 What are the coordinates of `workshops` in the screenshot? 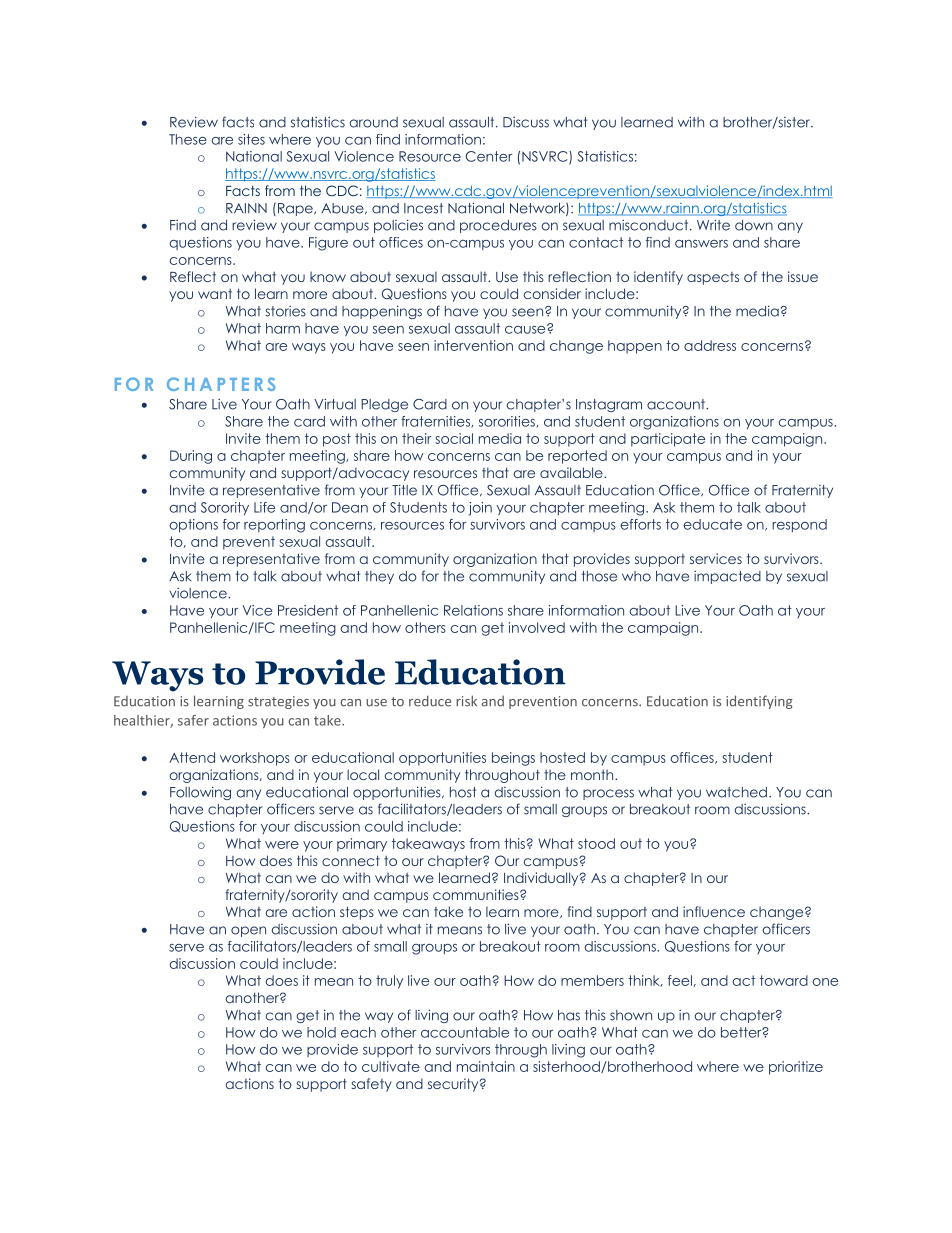 It's located at (255, 759).
